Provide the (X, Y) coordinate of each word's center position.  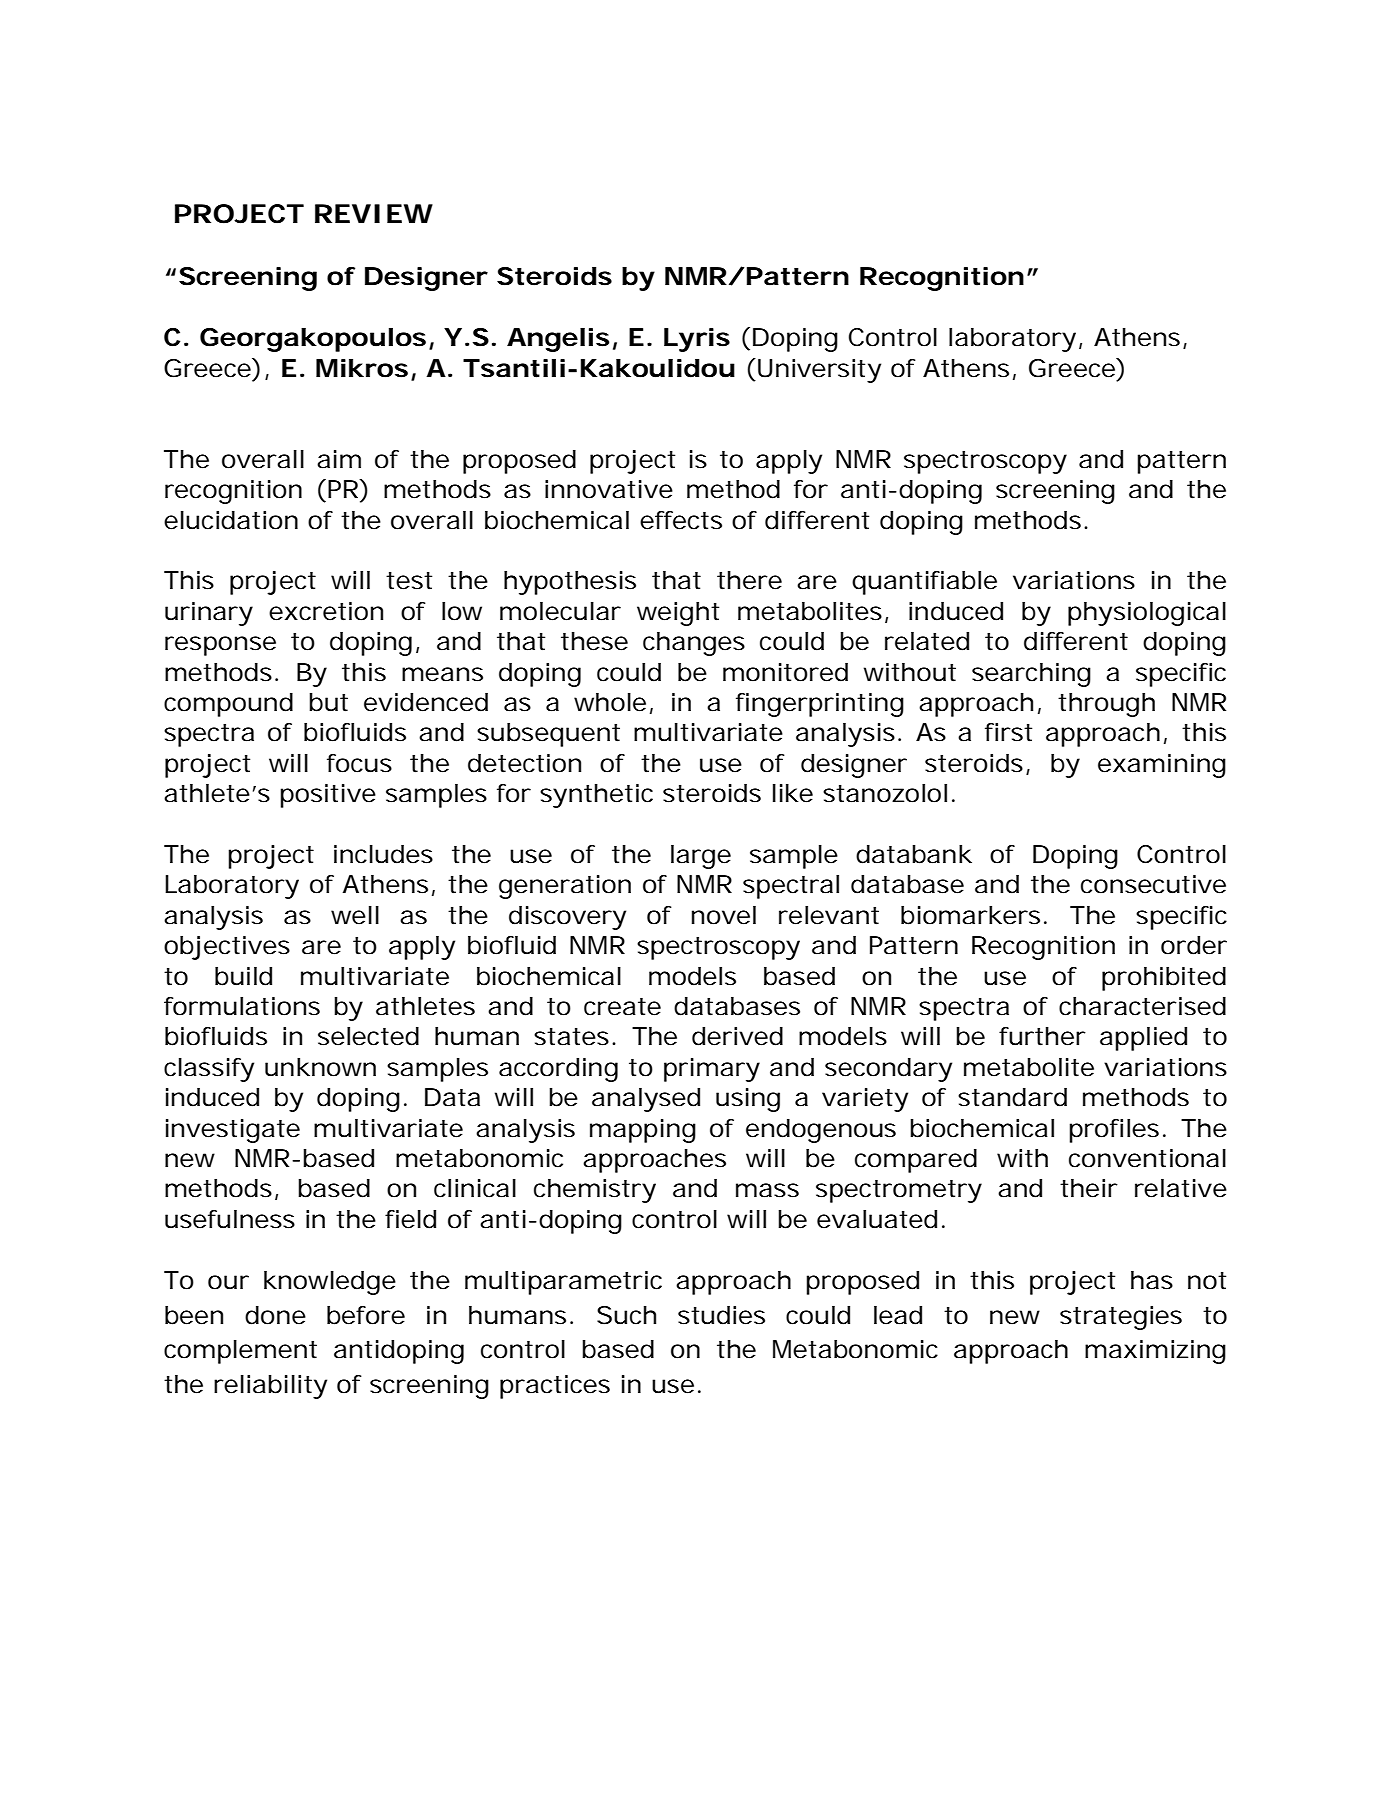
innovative (609, 489)
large (701, 857)
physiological (1147, 614)
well (355, 915)
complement (240, 1352)
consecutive (1153, 884)
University (819, 371)
